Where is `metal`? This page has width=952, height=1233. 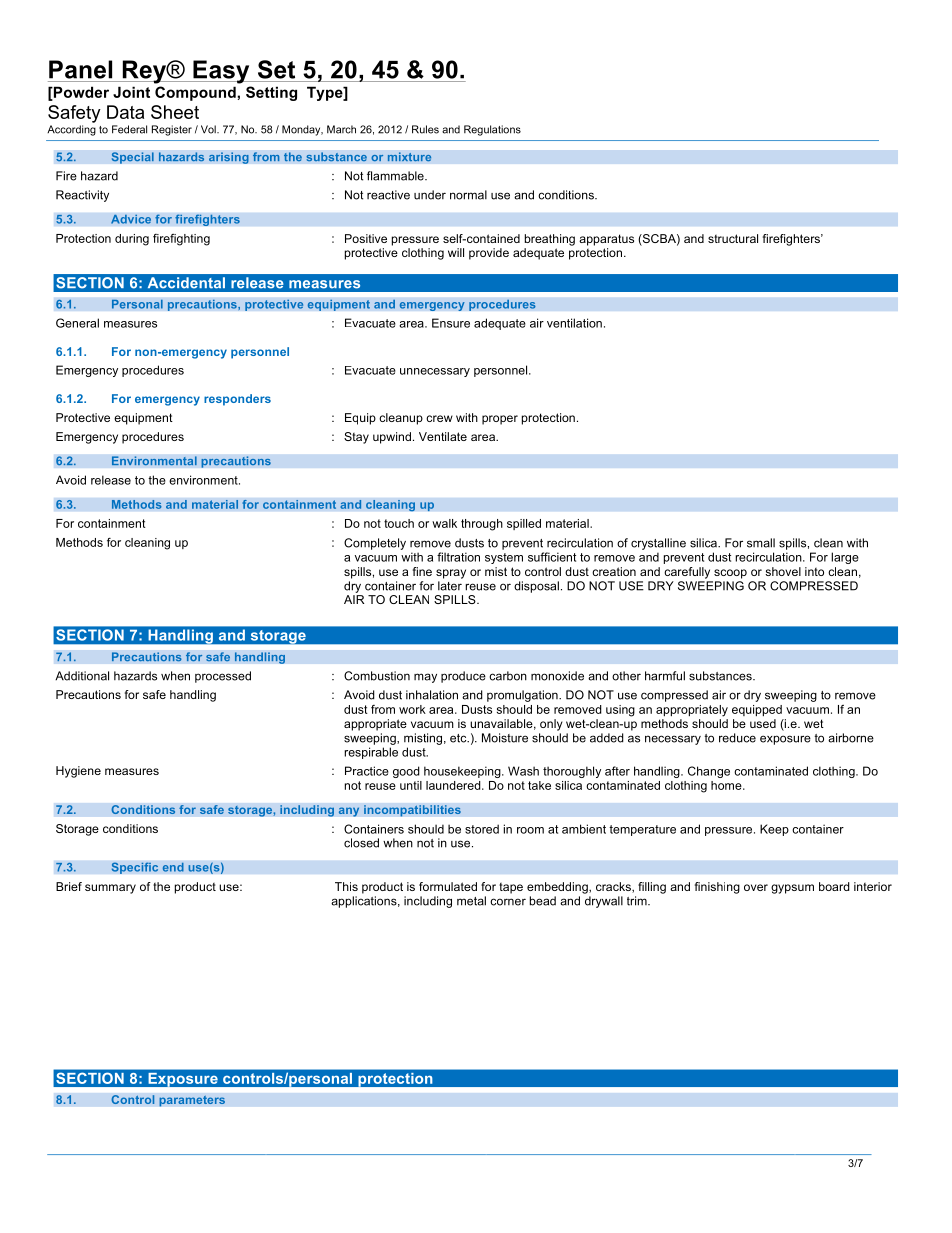 metal is located at coordinates (471, 901).
